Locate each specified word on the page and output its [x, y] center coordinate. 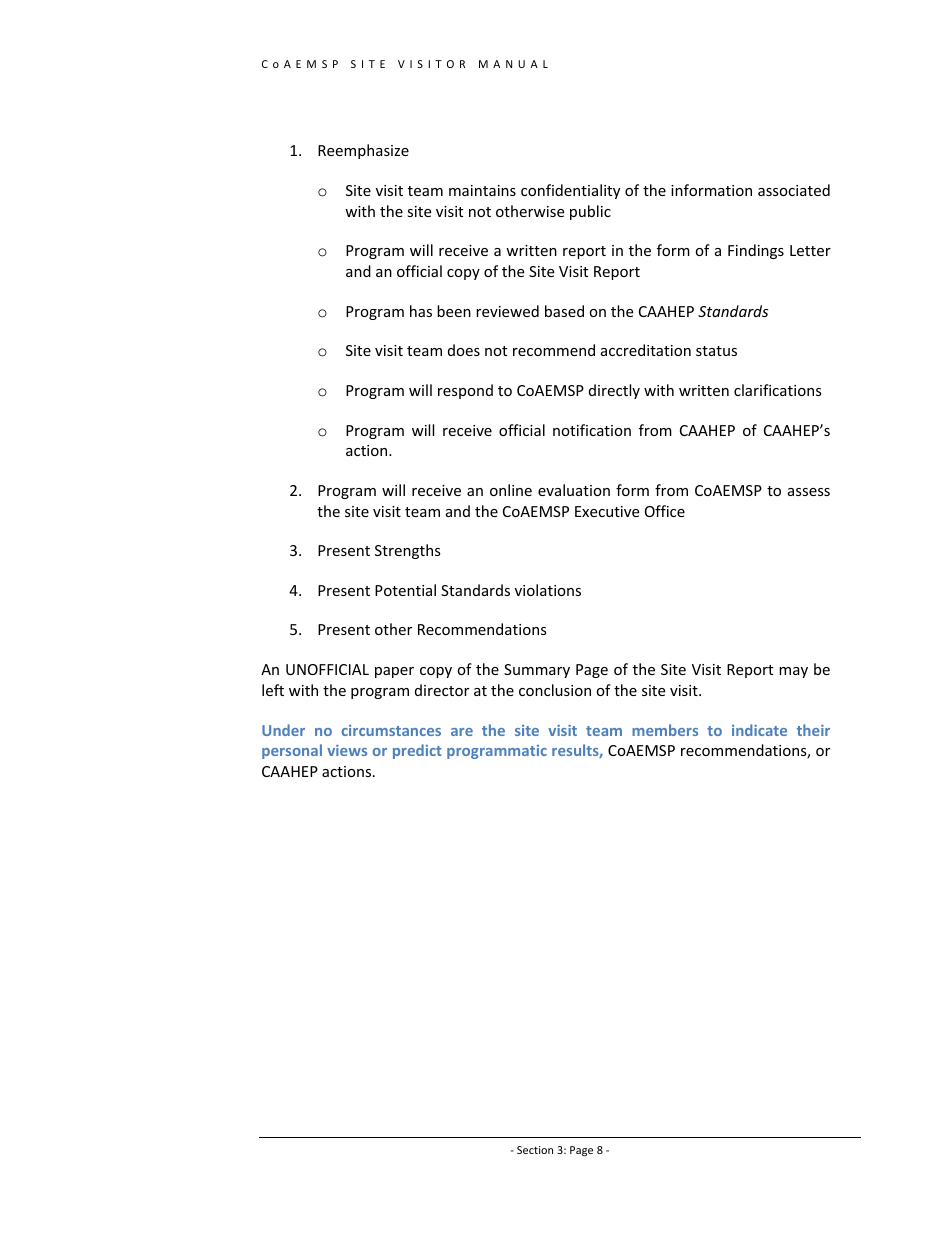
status [716, 351]
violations [548, 590]
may [793, 672]
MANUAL [513, 64]
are [462, 732]
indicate [759, 730]
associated [794, 190]
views [347, 750]
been [454, 311]
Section [535, 1150]
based [564, 311]
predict [417, 751]
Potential [405, 590]
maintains [482, 190]
